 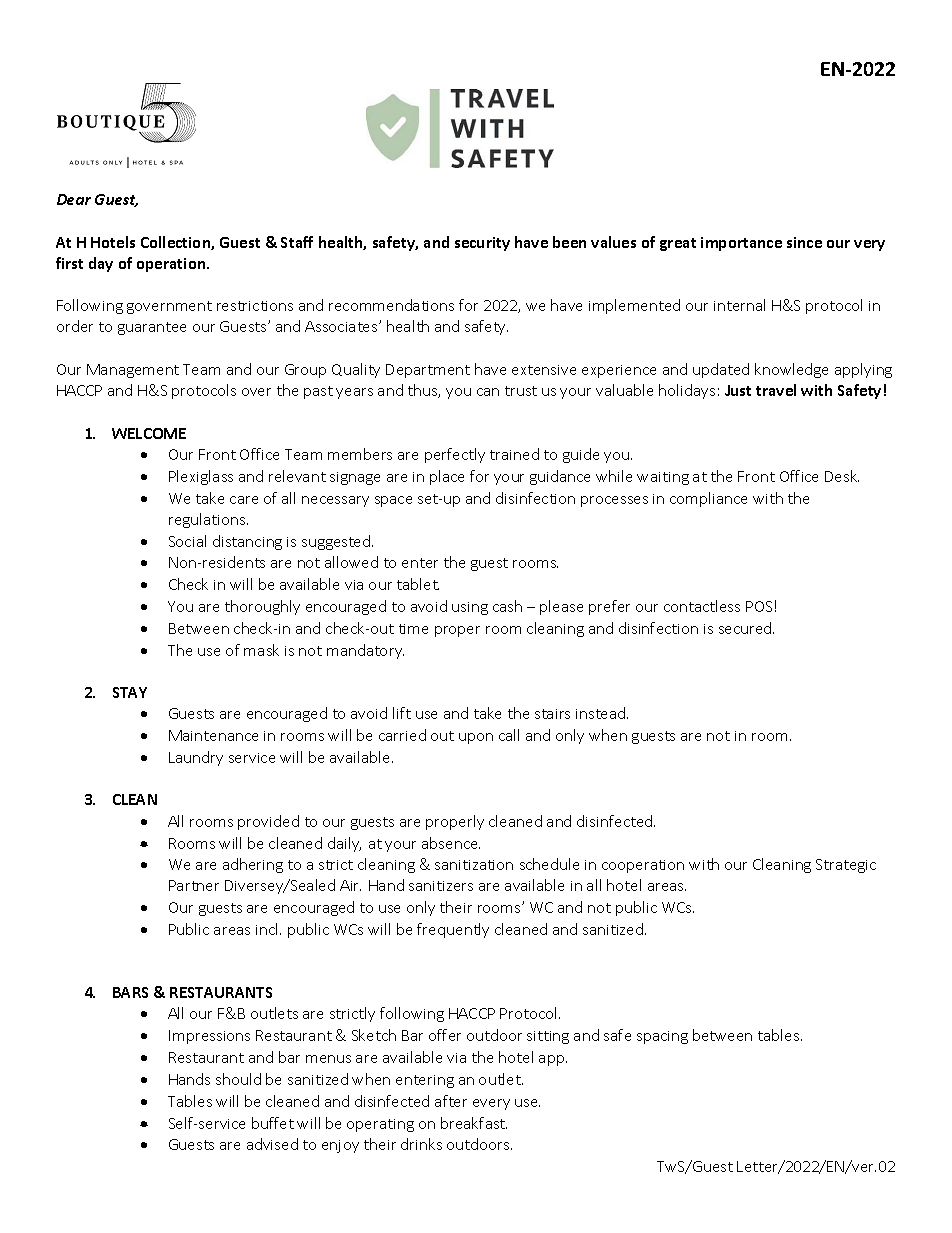 What do you see at coordinates (846, 866) in the image?
I see `Strategic` at bounding box center [846, 866].
